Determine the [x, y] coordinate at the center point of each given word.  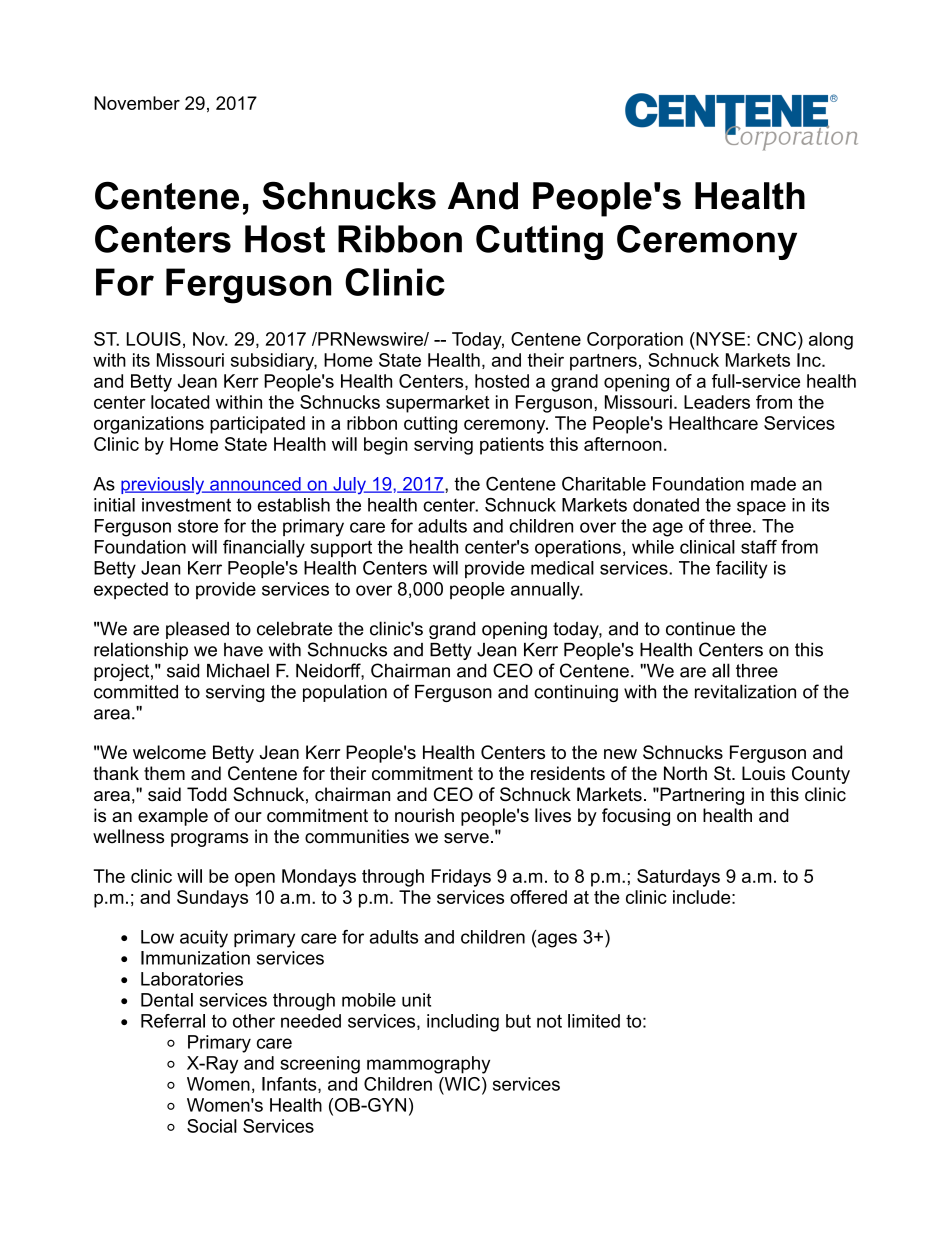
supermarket [437, 404]
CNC [778, 339]
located [180, 402]
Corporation [635, 341]
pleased [197, 630]
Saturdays [678, 878]
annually [546, 591]
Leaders [717, 402]
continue [700, 628]
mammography [428, 1065]
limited [594, 1021]
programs [209, 840]
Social [212, 1126]
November [137, 103]
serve [466, 838]
